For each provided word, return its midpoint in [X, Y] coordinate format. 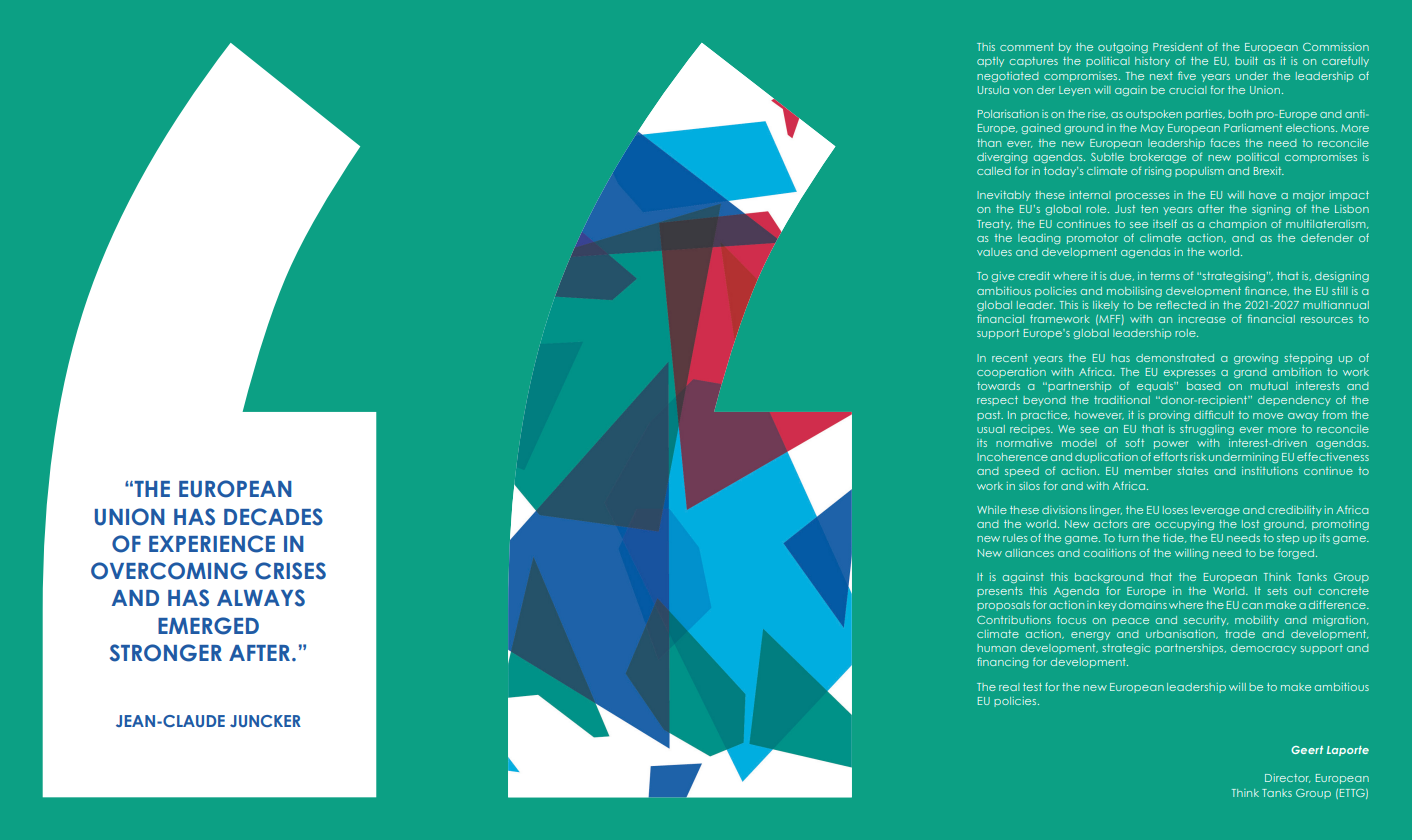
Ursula [993, 90]
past [990, 416]
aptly [990, 62]
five [1187, 75]
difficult [1214, 414]
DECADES [273, 517]
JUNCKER [265, 721]
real [1009, 687]
